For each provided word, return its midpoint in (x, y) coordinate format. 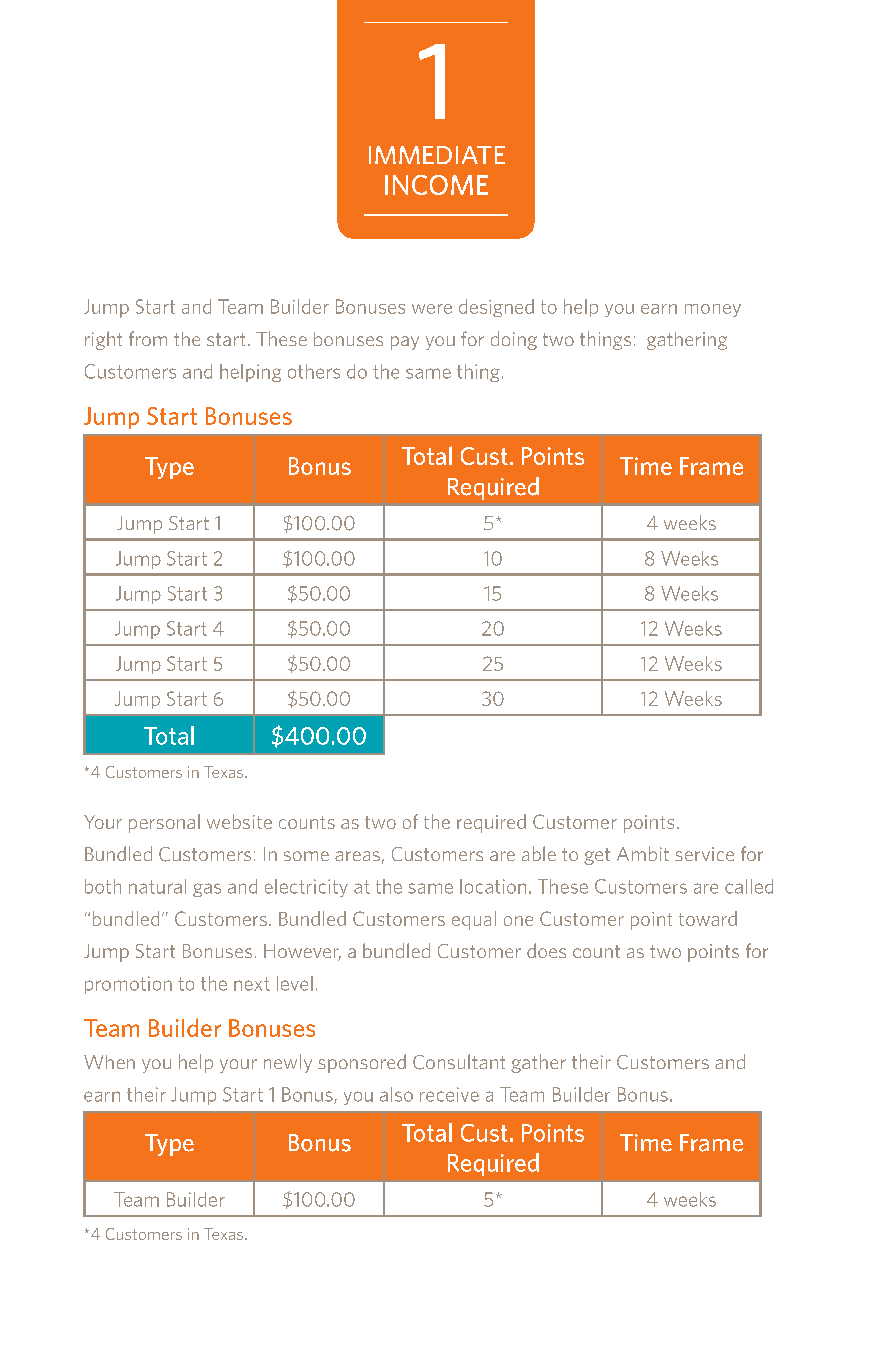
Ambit (643, 853)
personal (164, 823)
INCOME (436, 185)
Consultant (459, 1062)
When (109, 1062)
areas (357, 856)
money (713, 310)
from (148, 338)
